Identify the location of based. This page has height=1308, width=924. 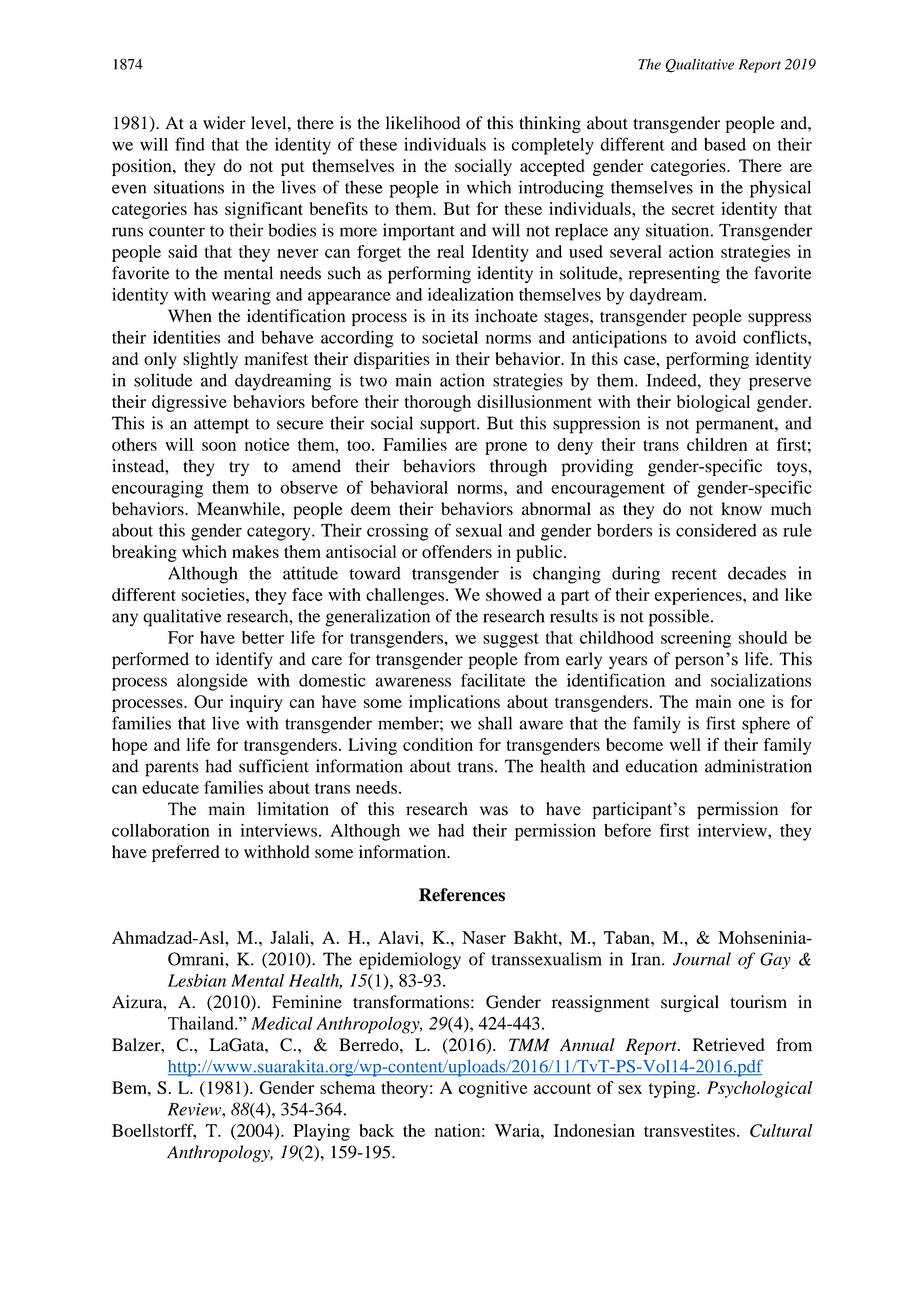
(725, 144).
